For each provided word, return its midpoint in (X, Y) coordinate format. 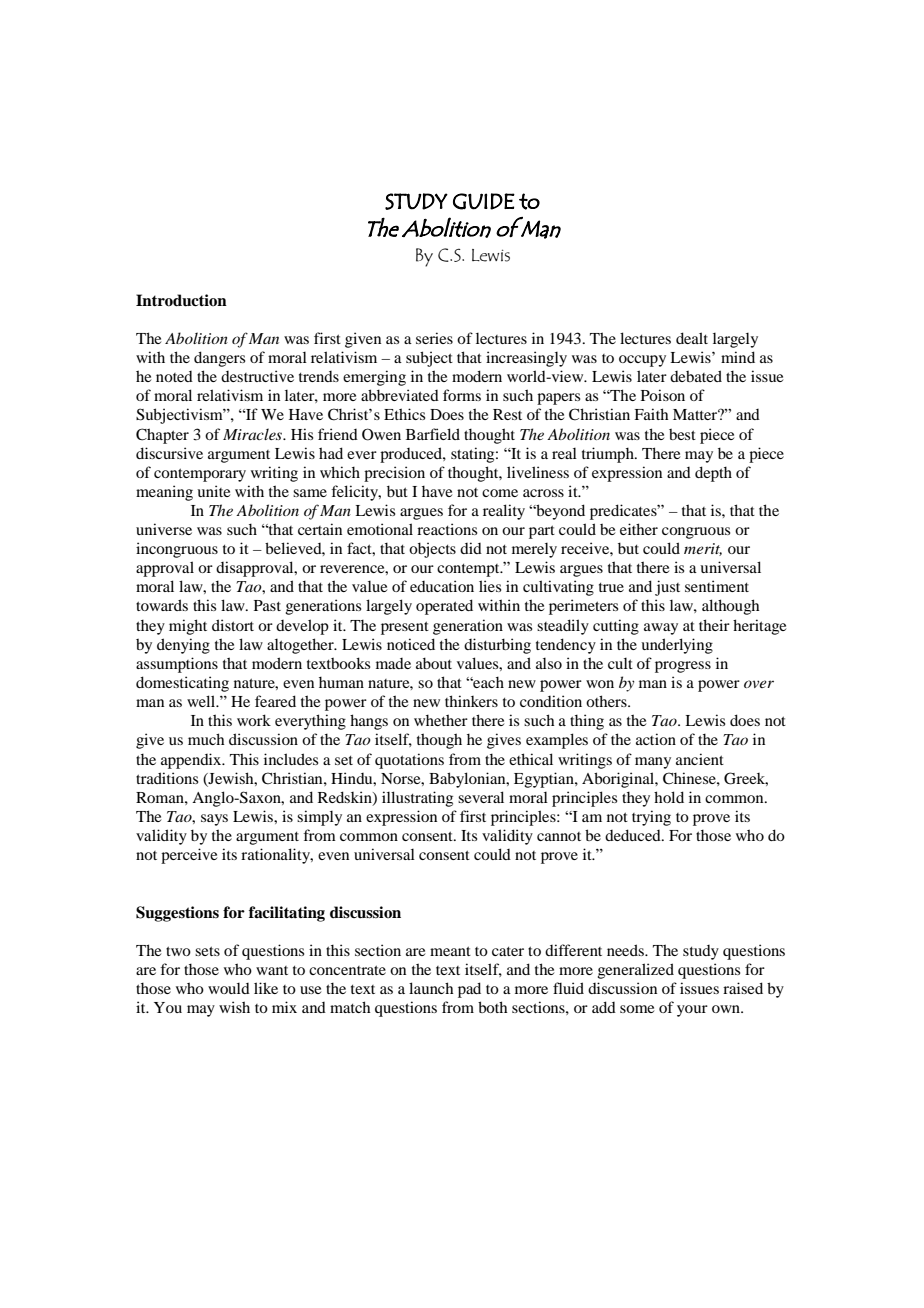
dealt (692, 338)
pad (469, 990)
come (500, 493)
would (229, 988)
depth (713, 474)
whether (441, 720)
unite (213, 491)
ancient (700, 759)
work (254, 720)
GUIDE (484, 201)
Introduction (181, 300)
